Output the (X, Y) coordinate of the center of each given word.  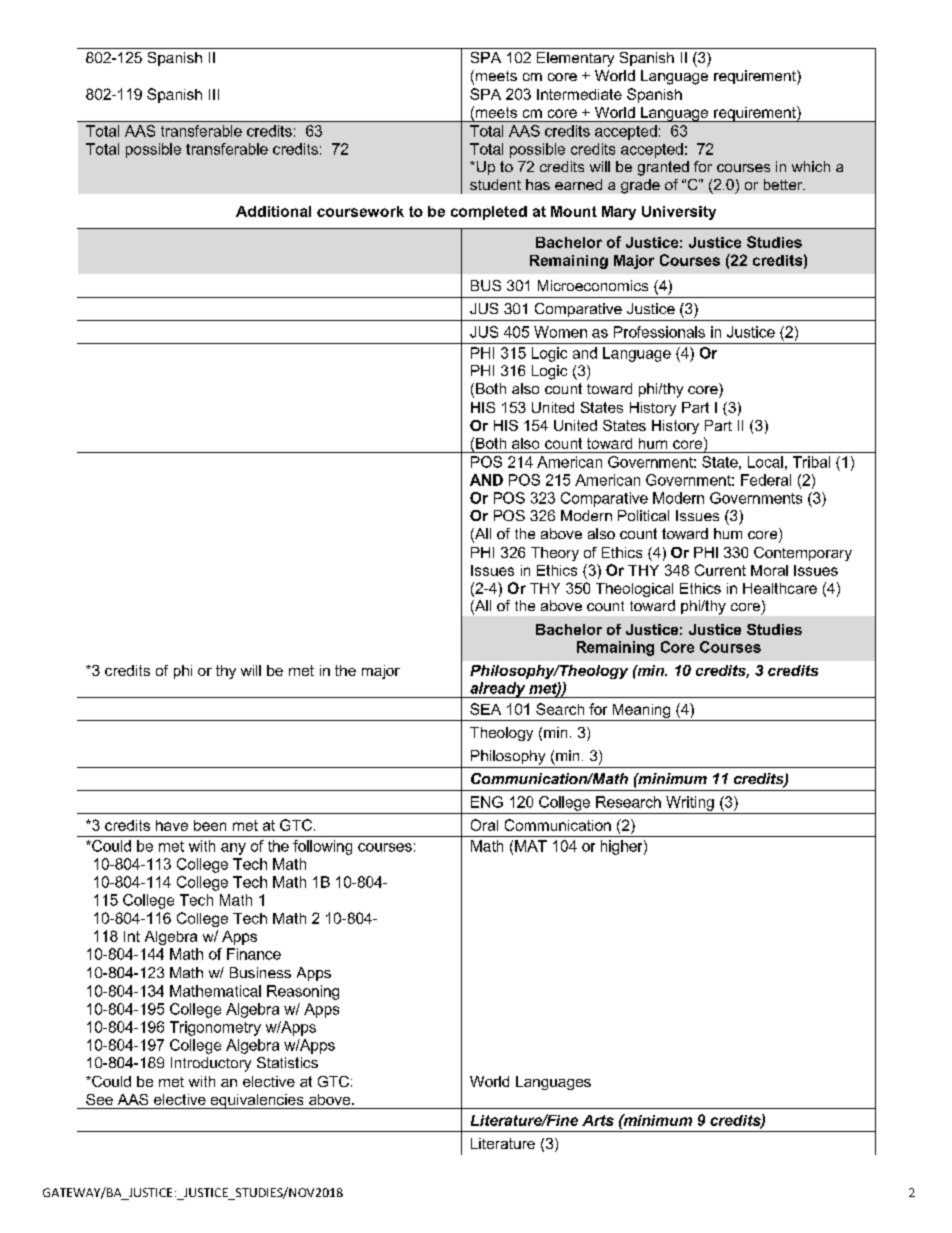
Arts (598, 1120)
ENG (487, 802)
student (495, 184)
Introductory (211, 1064)
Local (765, 462)
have (172, 825)
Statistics (287, 1062)
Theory (555, 554)
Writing (690, 803)
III (214, 94)
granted (663, 168)
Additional (273, 211)
